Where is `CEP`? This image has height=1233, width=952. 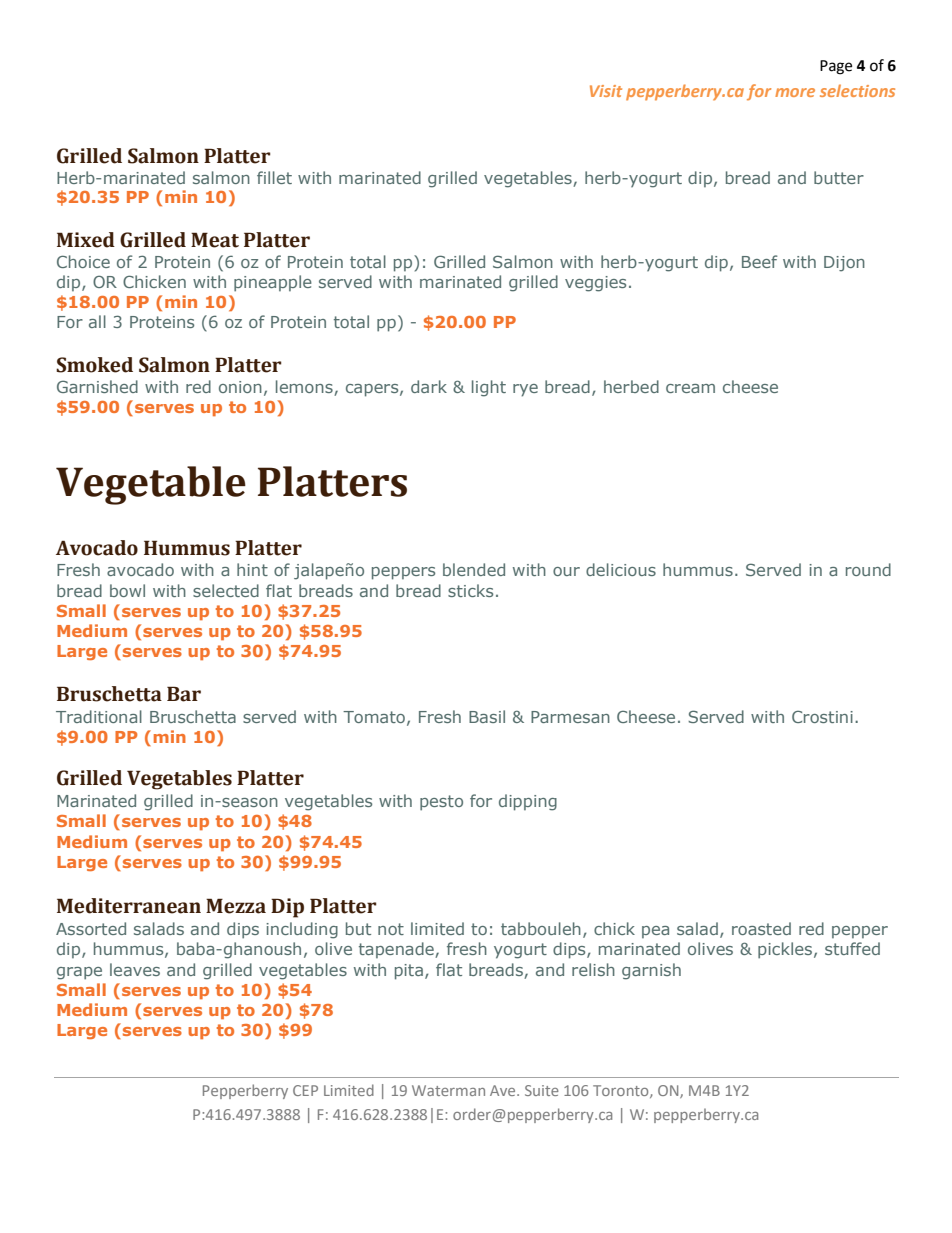 CEP is located at coordinates (305, 1090).
